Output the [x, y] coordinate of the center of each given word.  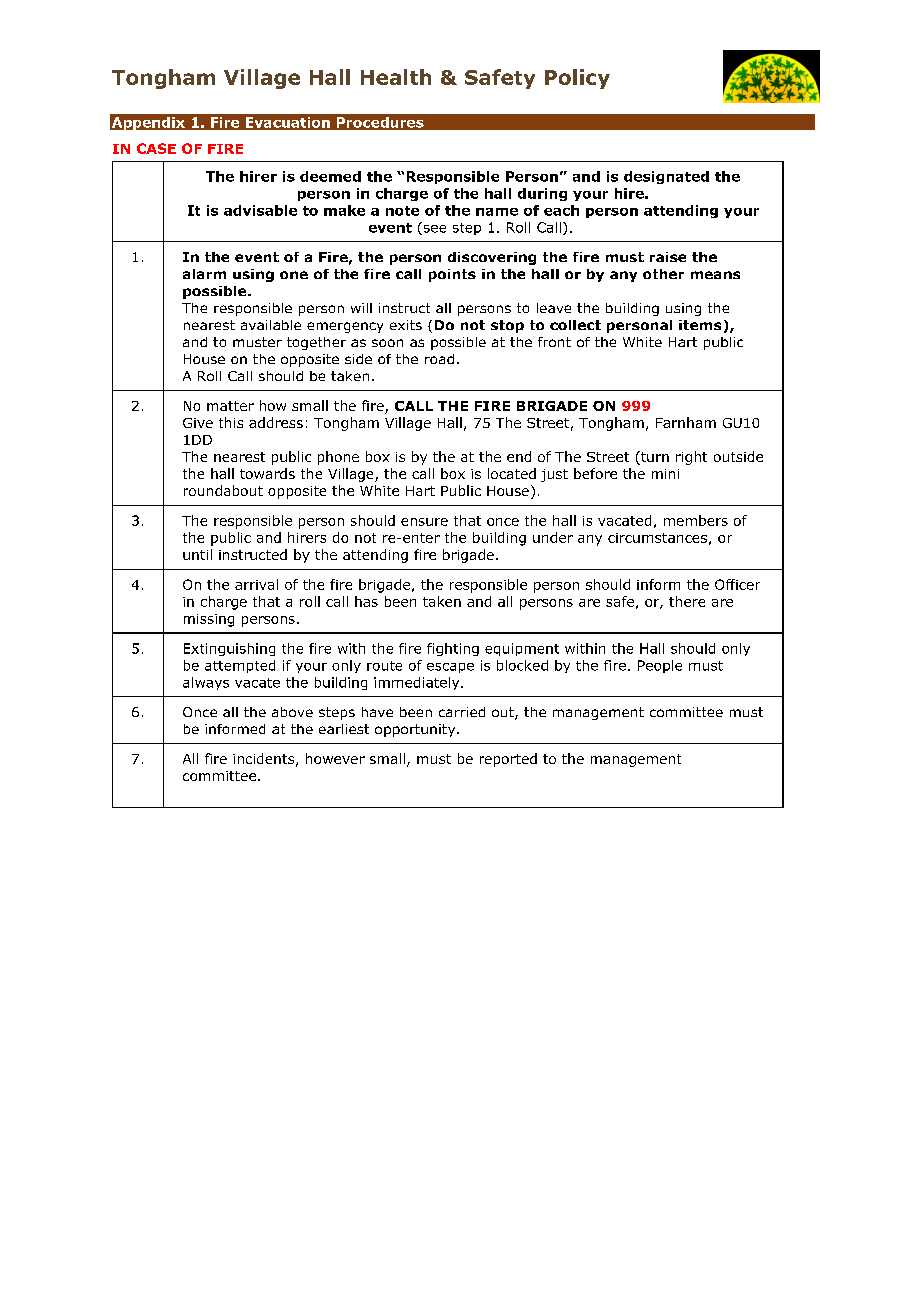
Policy [577, 79]
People [660, 666]
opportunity [416, 730]
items [700, 325]
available [271, 325]
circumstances [657, 538]
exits [406, 325]
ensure [424, 522]
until [197, 554]
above [292, 712]
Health [396, 77]
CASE [156, 148]
